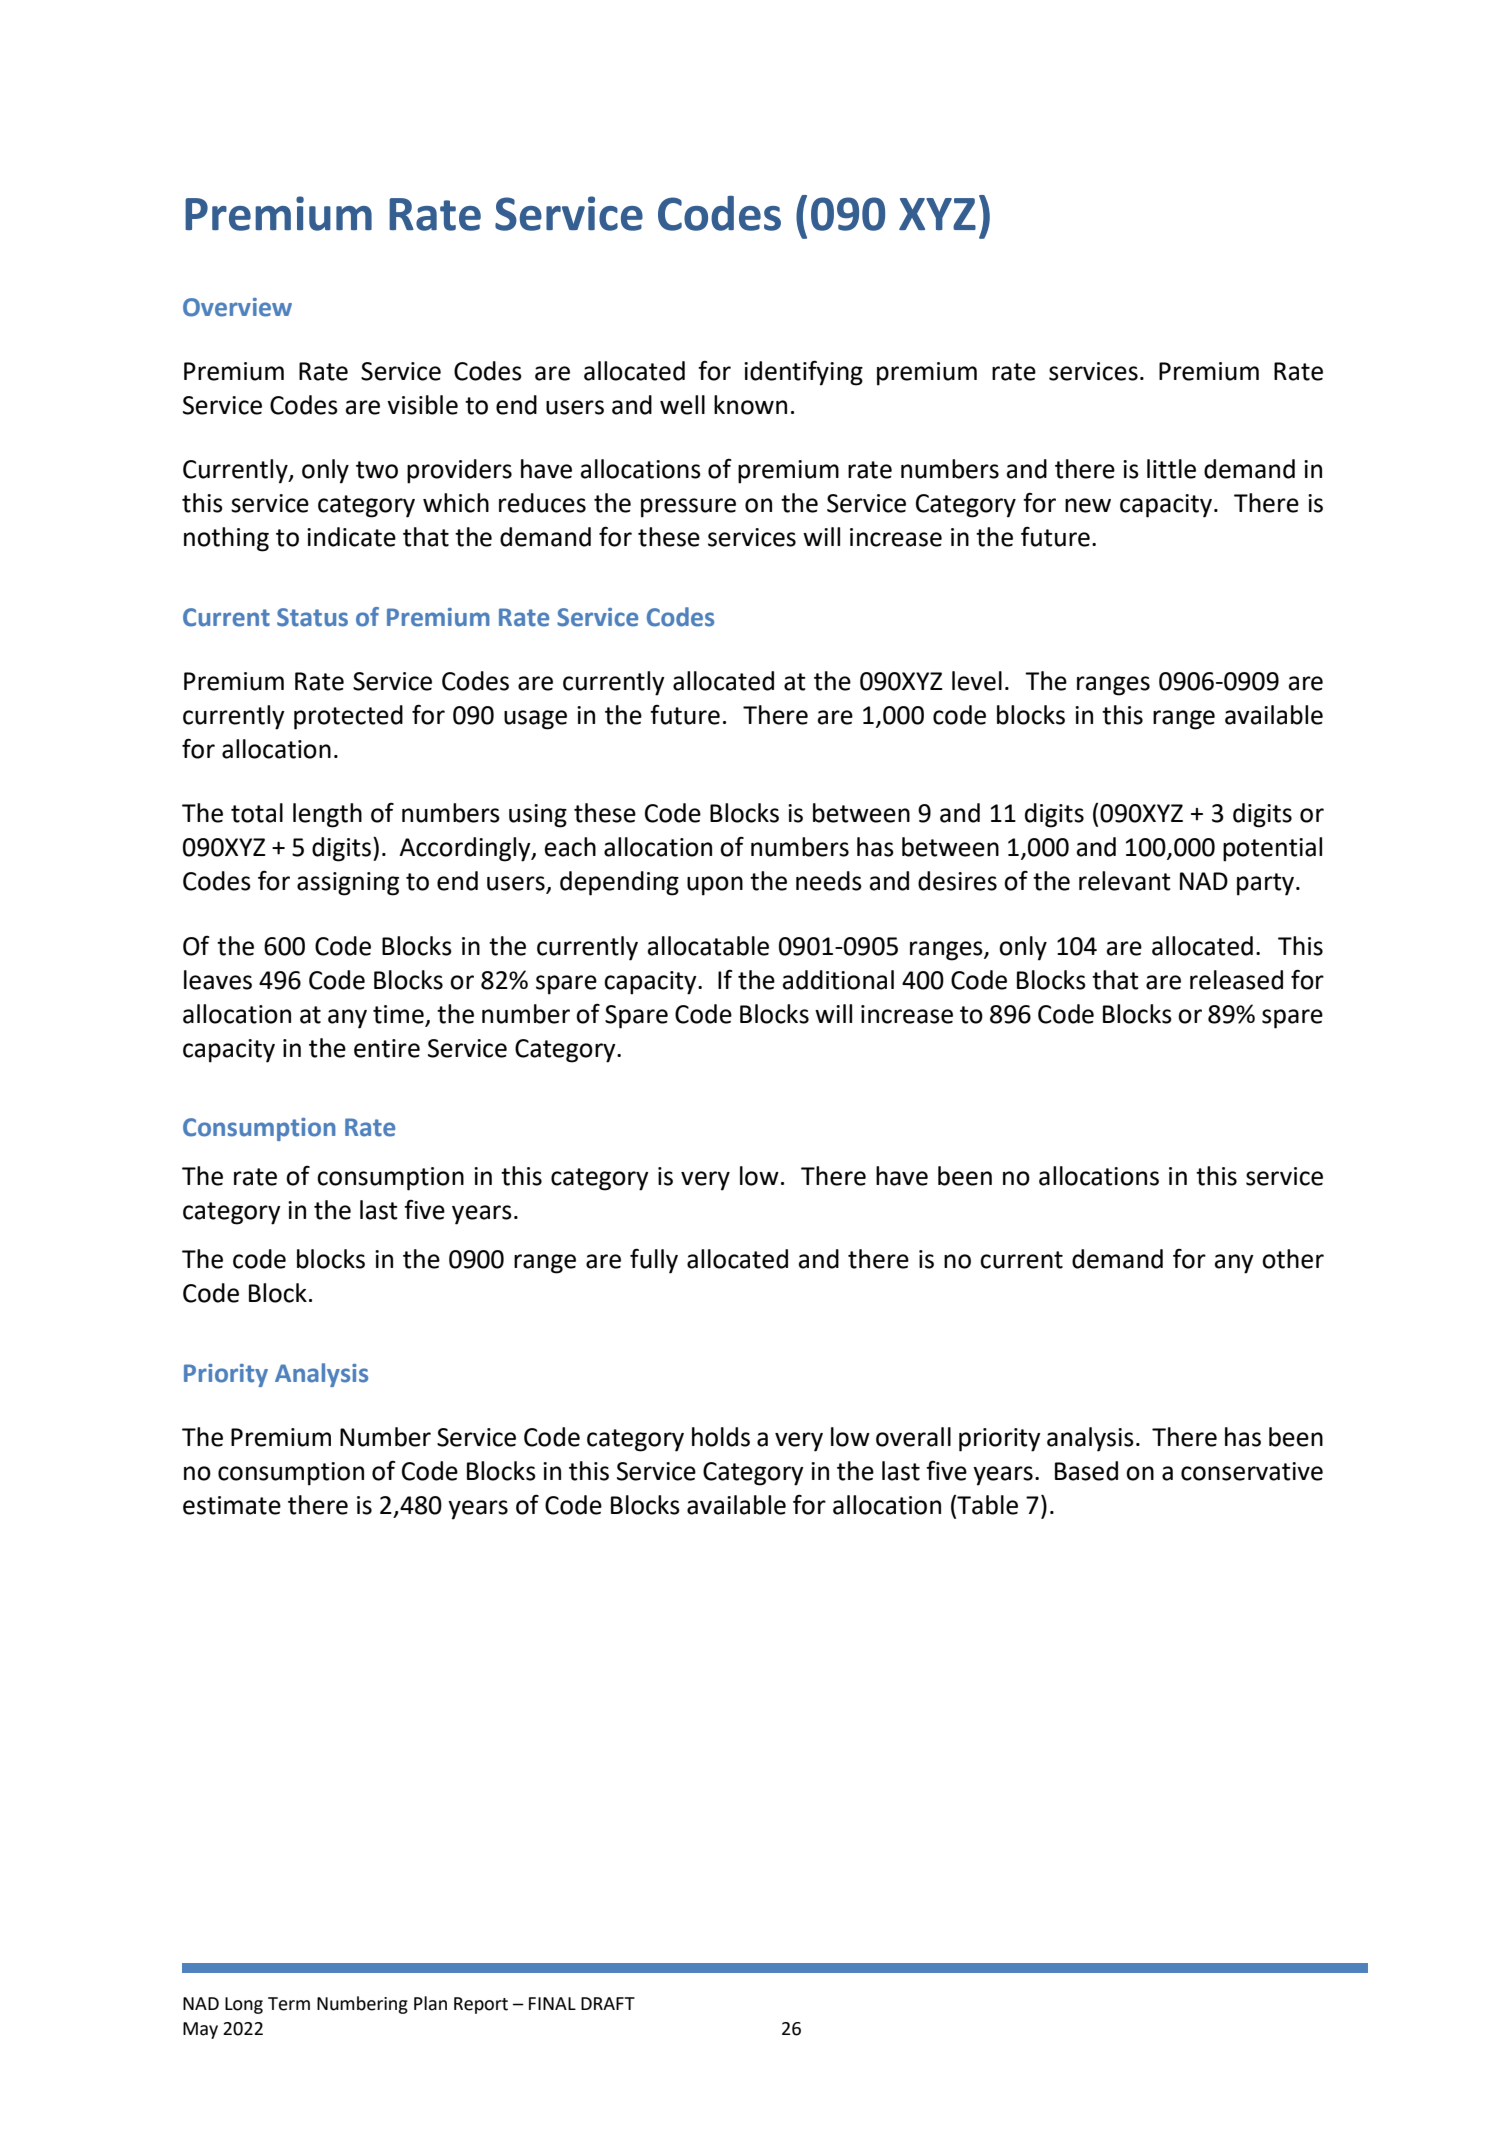 The height and width of the document is (2130, 1506). Describe the element at coordinates (244, 2005) in the document. I see `Long` at that location.
